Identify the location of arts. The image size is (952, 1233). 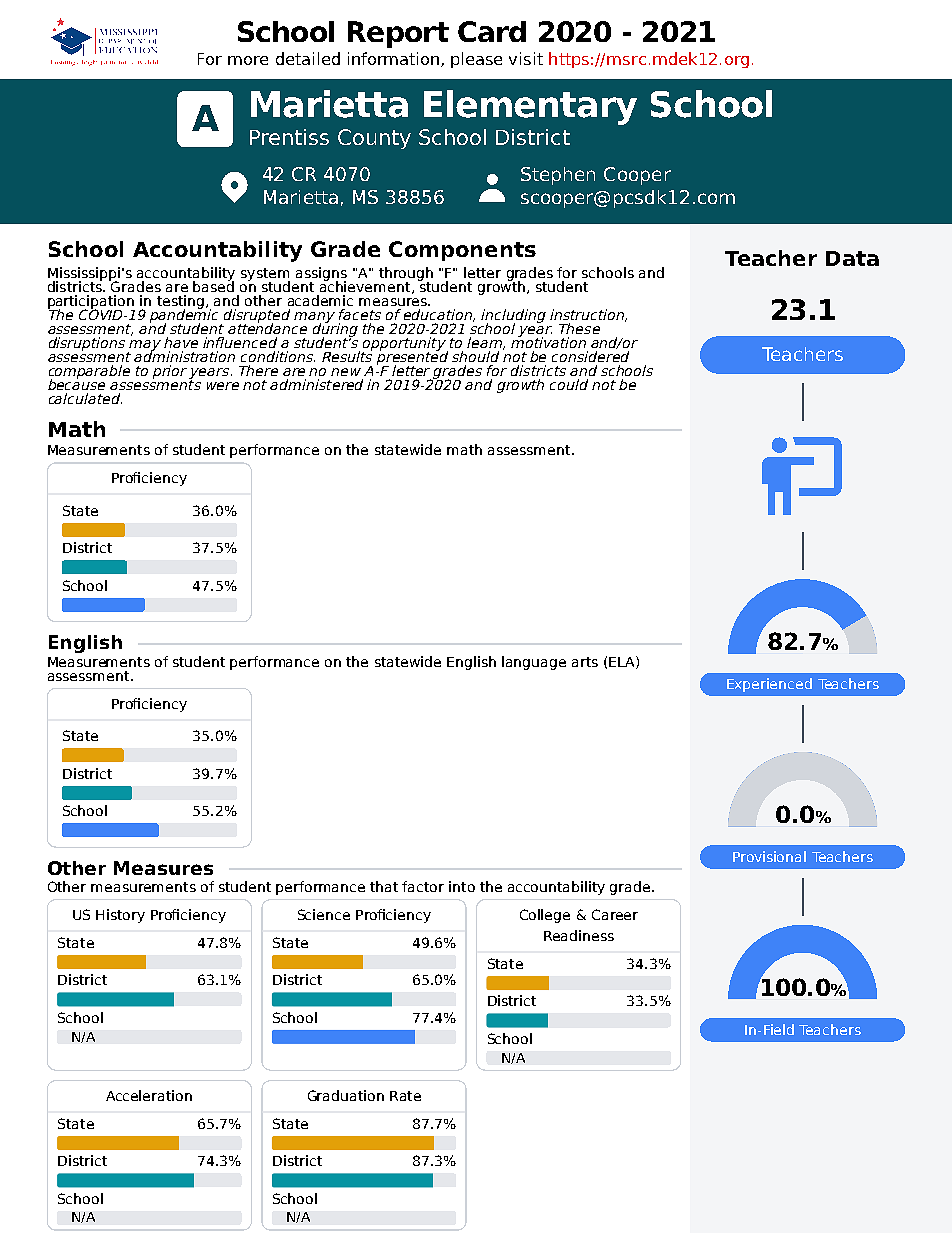
(585, 662).
